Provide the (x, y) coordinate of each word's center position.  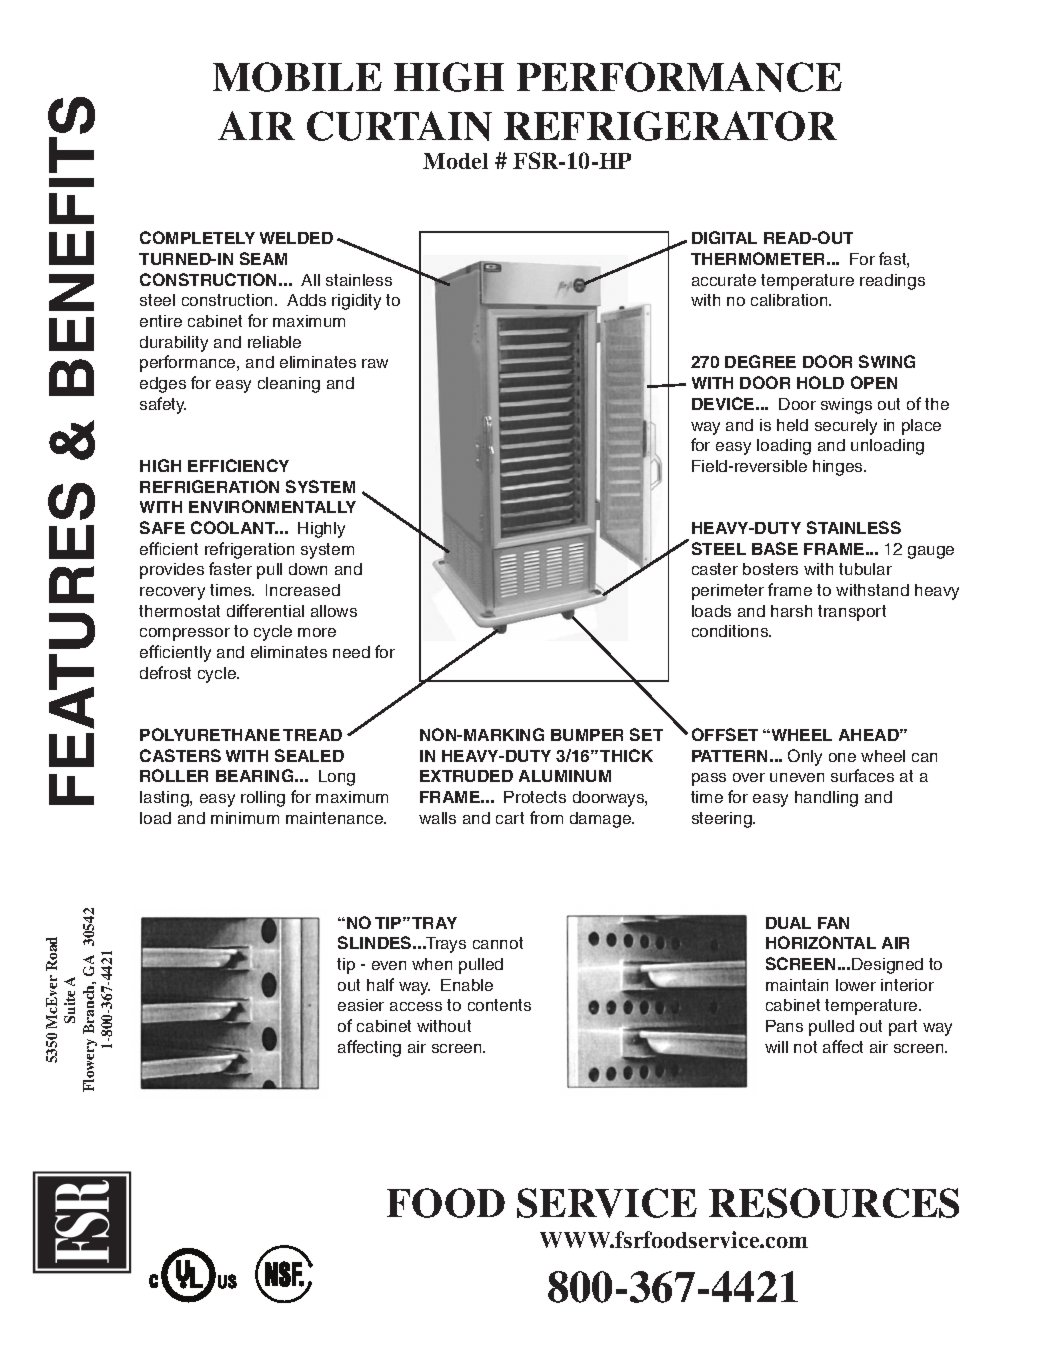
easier (361, 1005)
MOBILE (297, 77)
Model (455, 161)
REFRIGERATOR (670, 126)
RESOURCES (834, 1203)
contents (499, 1005)
